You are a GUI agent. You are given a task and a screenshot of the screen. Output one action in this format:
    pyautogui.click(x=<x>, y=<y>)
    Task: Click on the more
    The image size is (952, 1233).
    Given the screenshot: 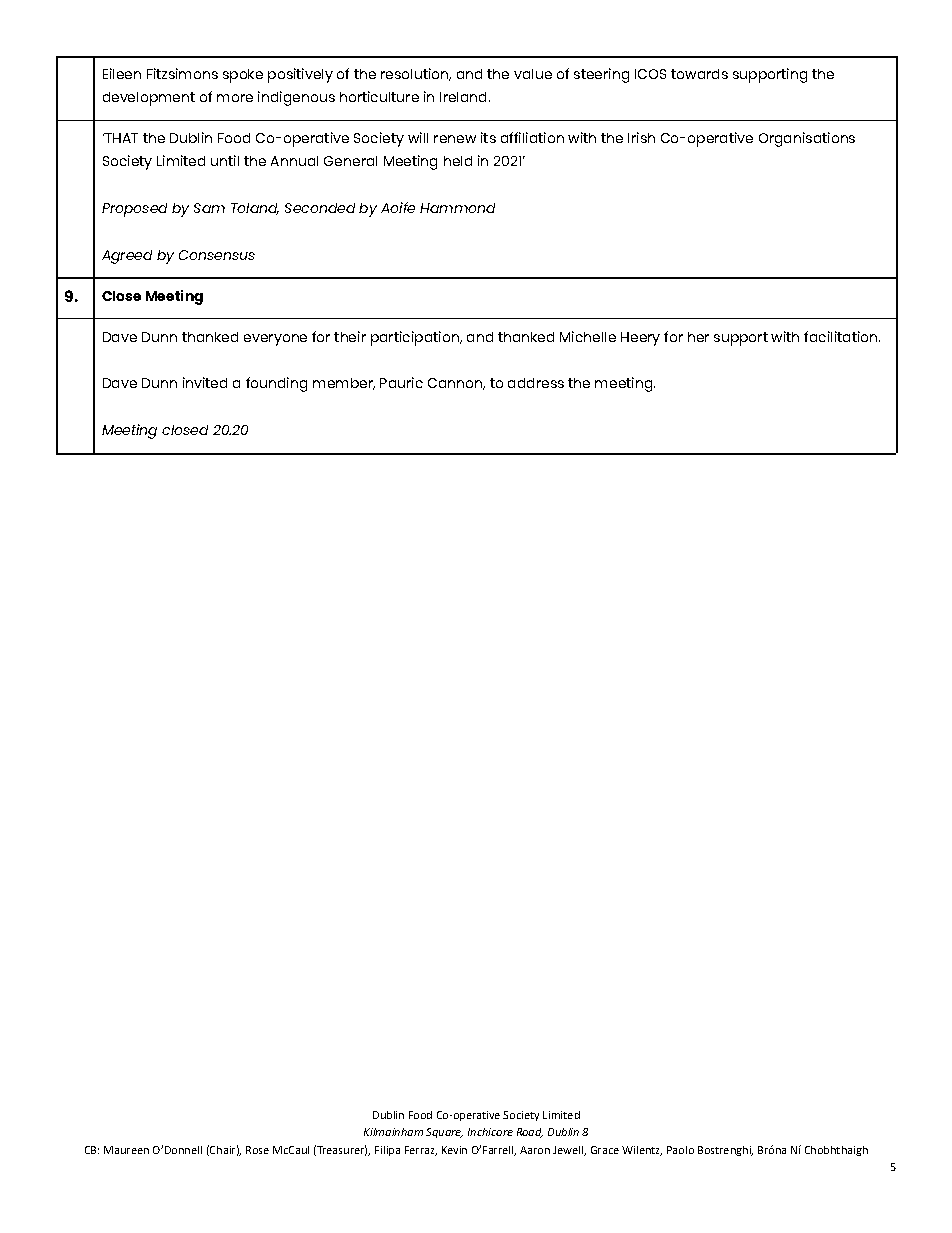 What is the action you would take?
    pyautogui.click(x=235, y=98)
